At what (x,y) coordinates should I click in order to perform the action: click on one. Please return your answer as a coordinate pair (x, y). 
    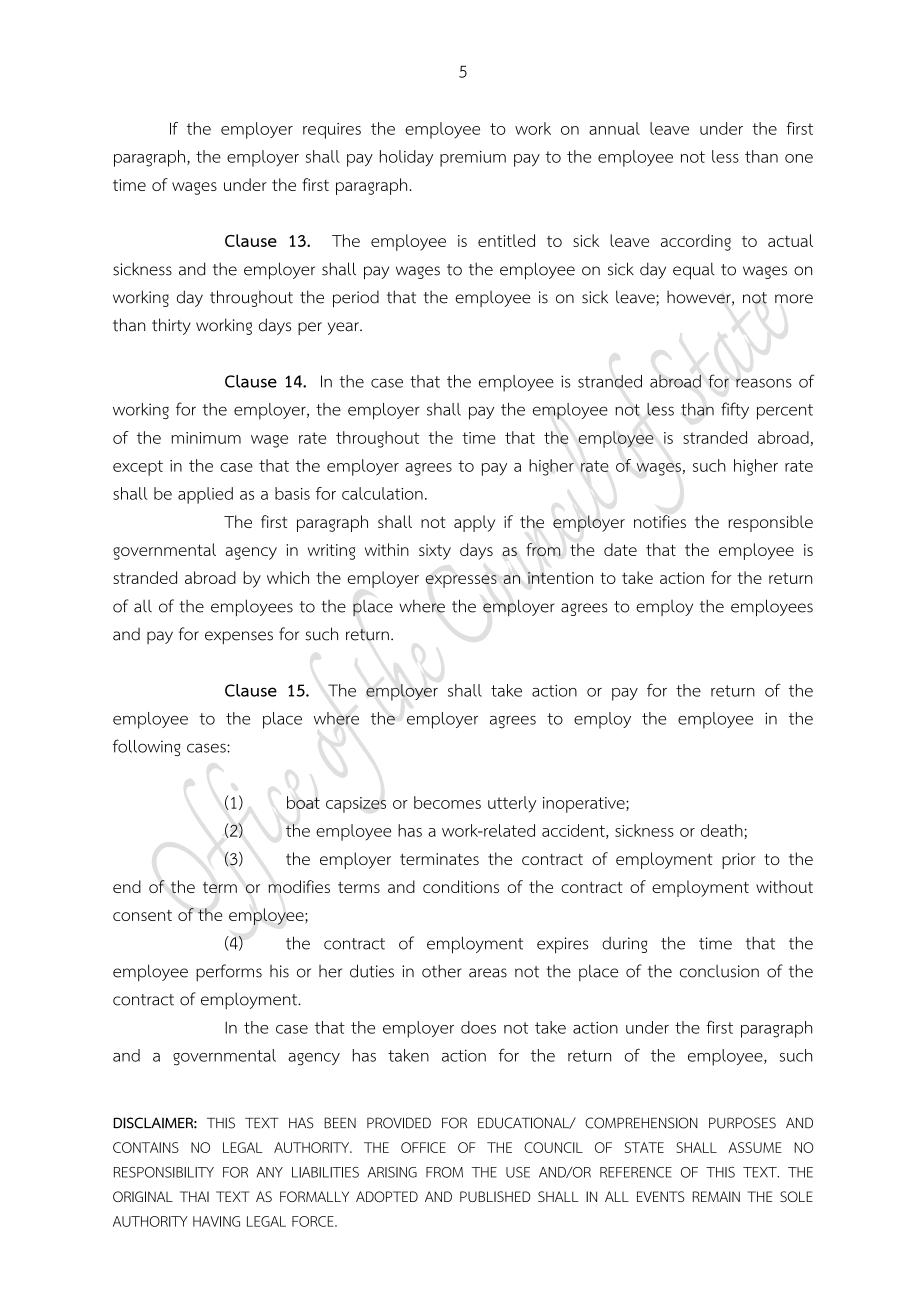
    Looking at the image, I should click on (799, 158).
